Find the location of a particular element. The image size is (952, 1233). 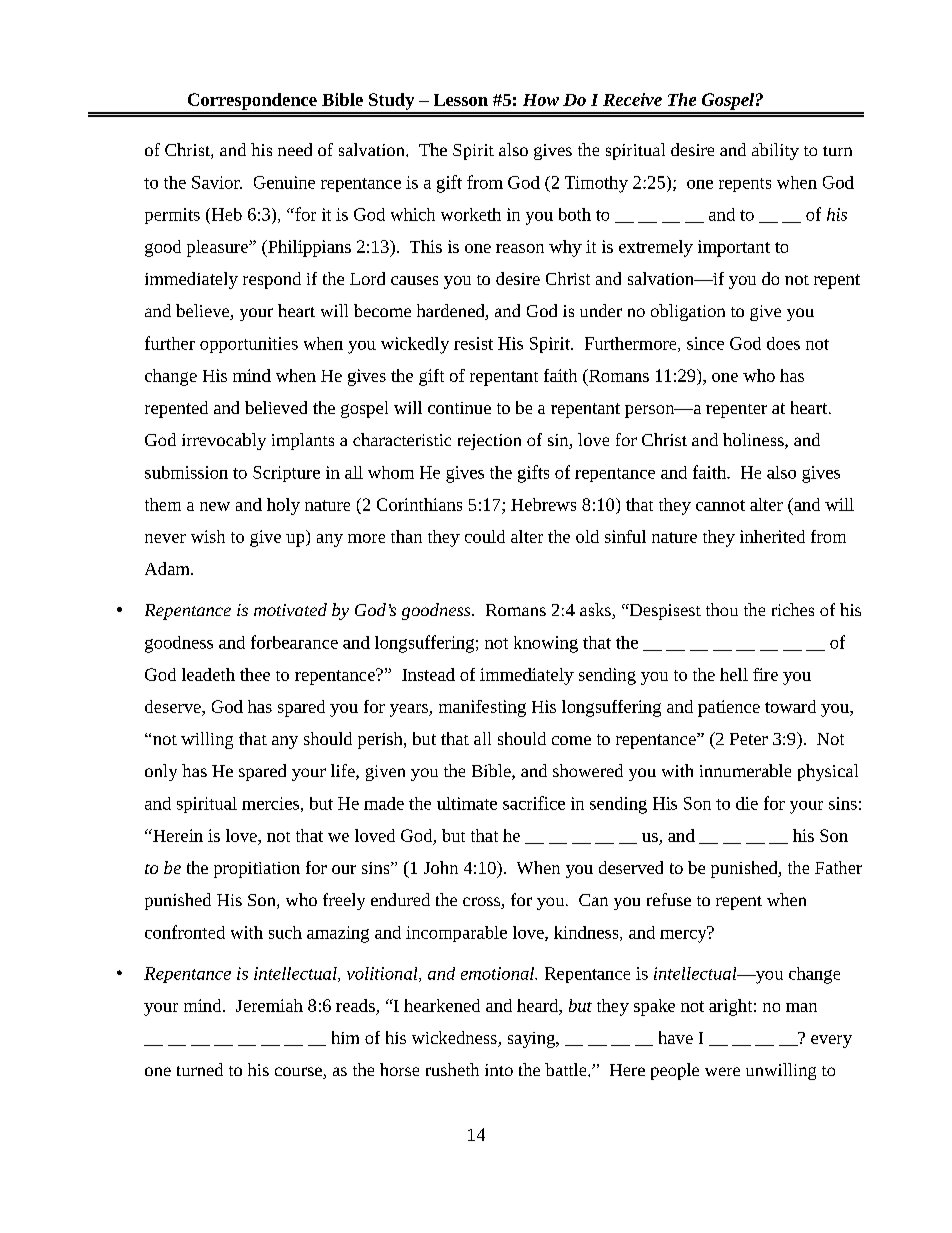

ability is located at coordinates (775, 151).
